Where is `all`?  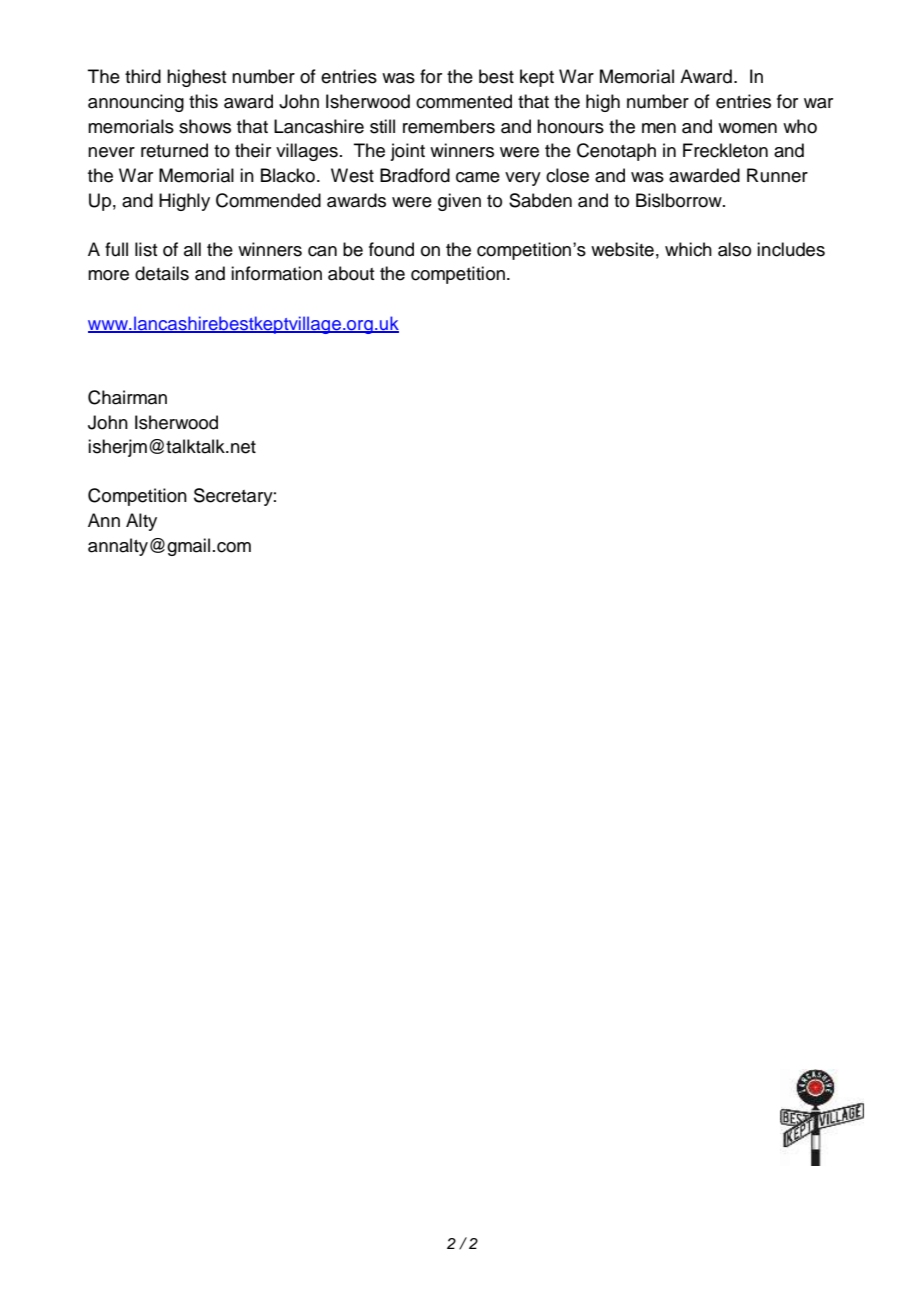
all is located at coordinates (192, 249).
